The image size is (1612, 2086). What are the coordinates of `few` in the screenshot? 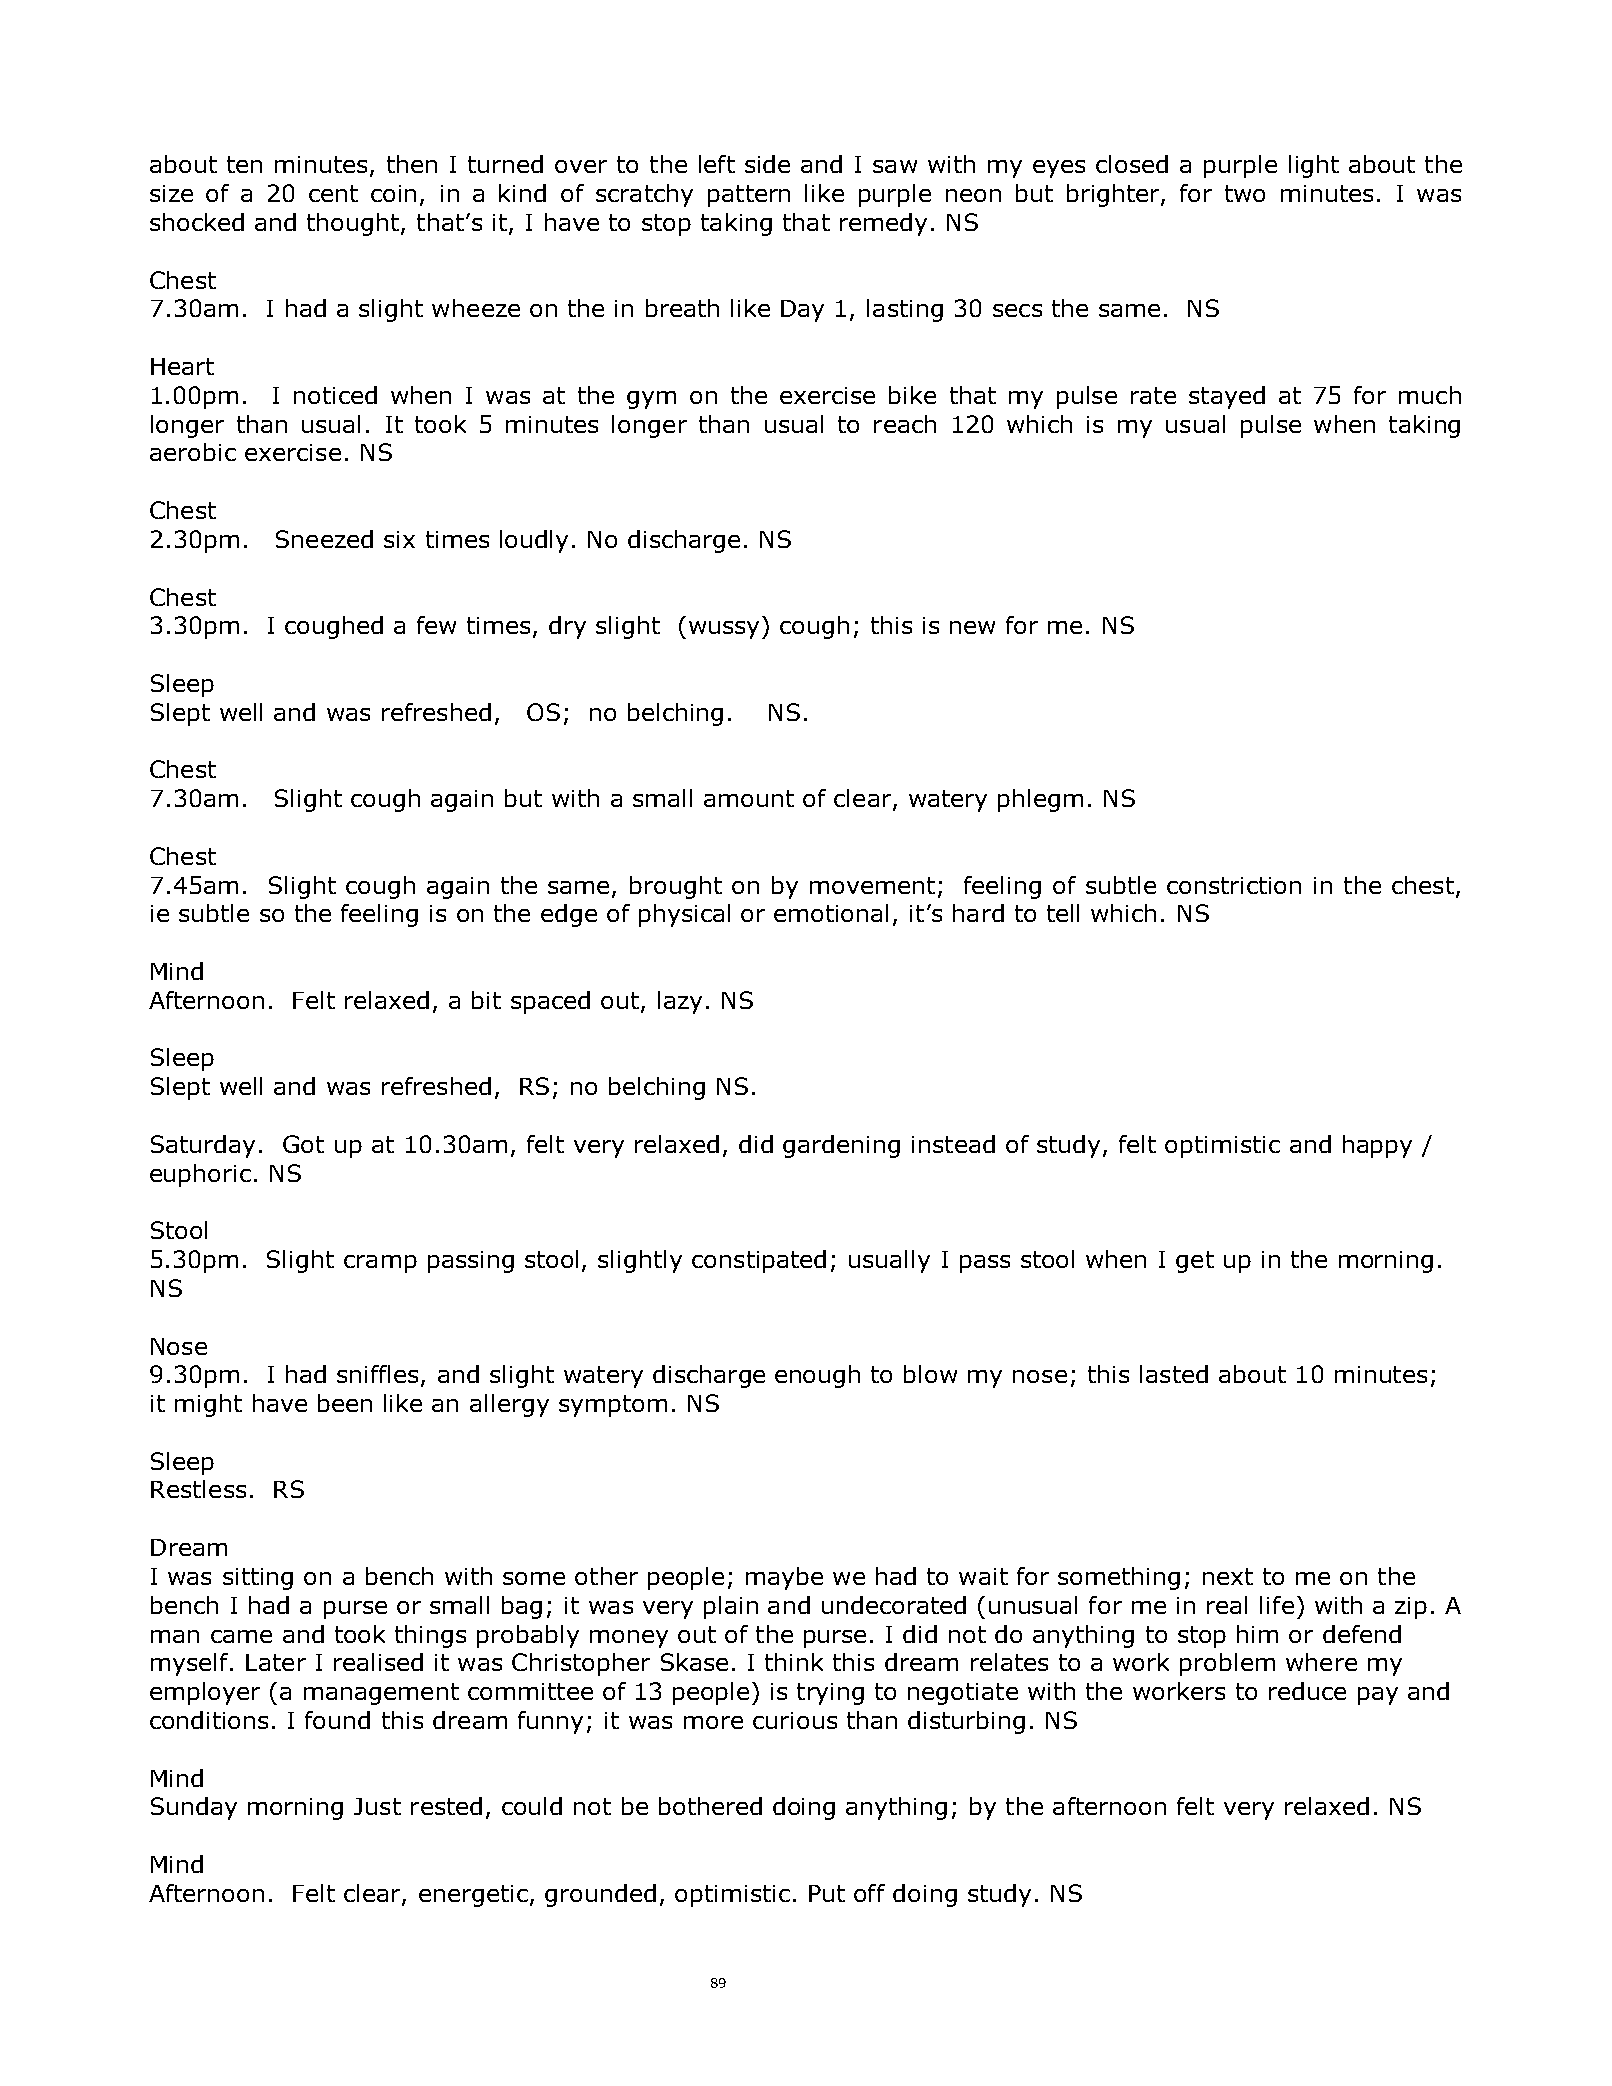 It's located at (436, 625).
